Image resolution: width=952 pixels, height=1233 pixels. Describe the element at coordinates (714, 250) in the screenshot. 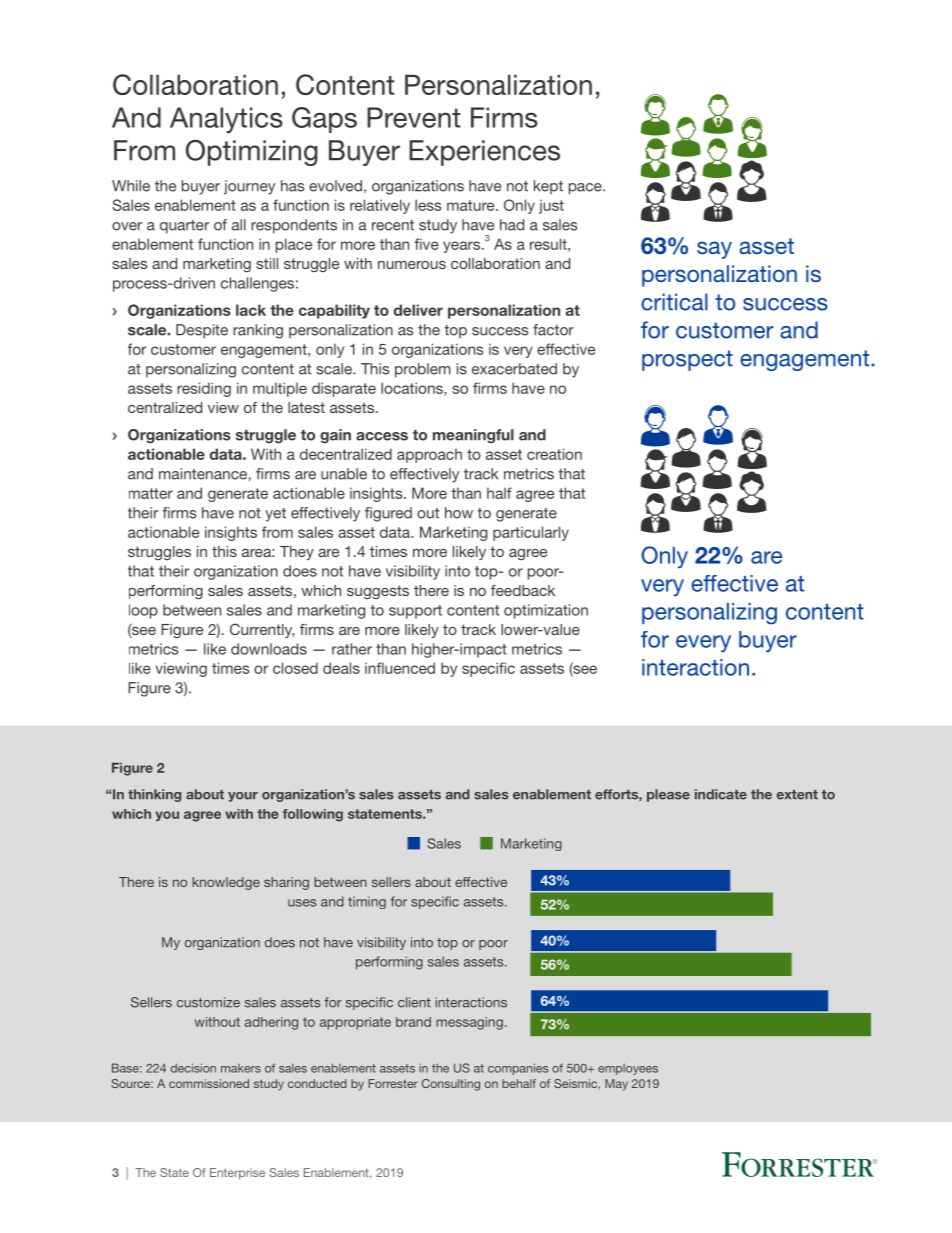

I see `say` at that location.
